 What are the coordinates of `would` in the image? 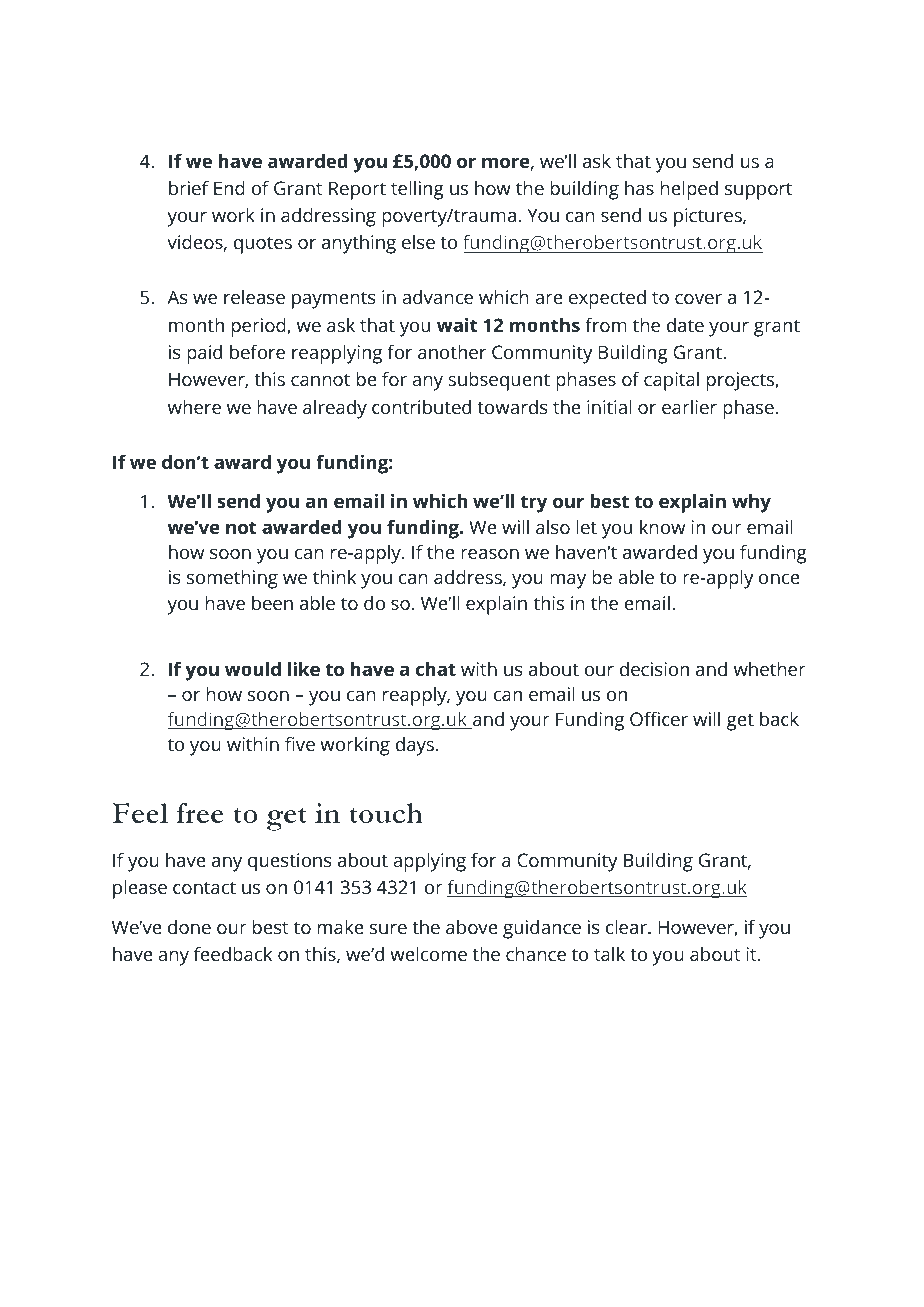 It's located at (253, 669).
